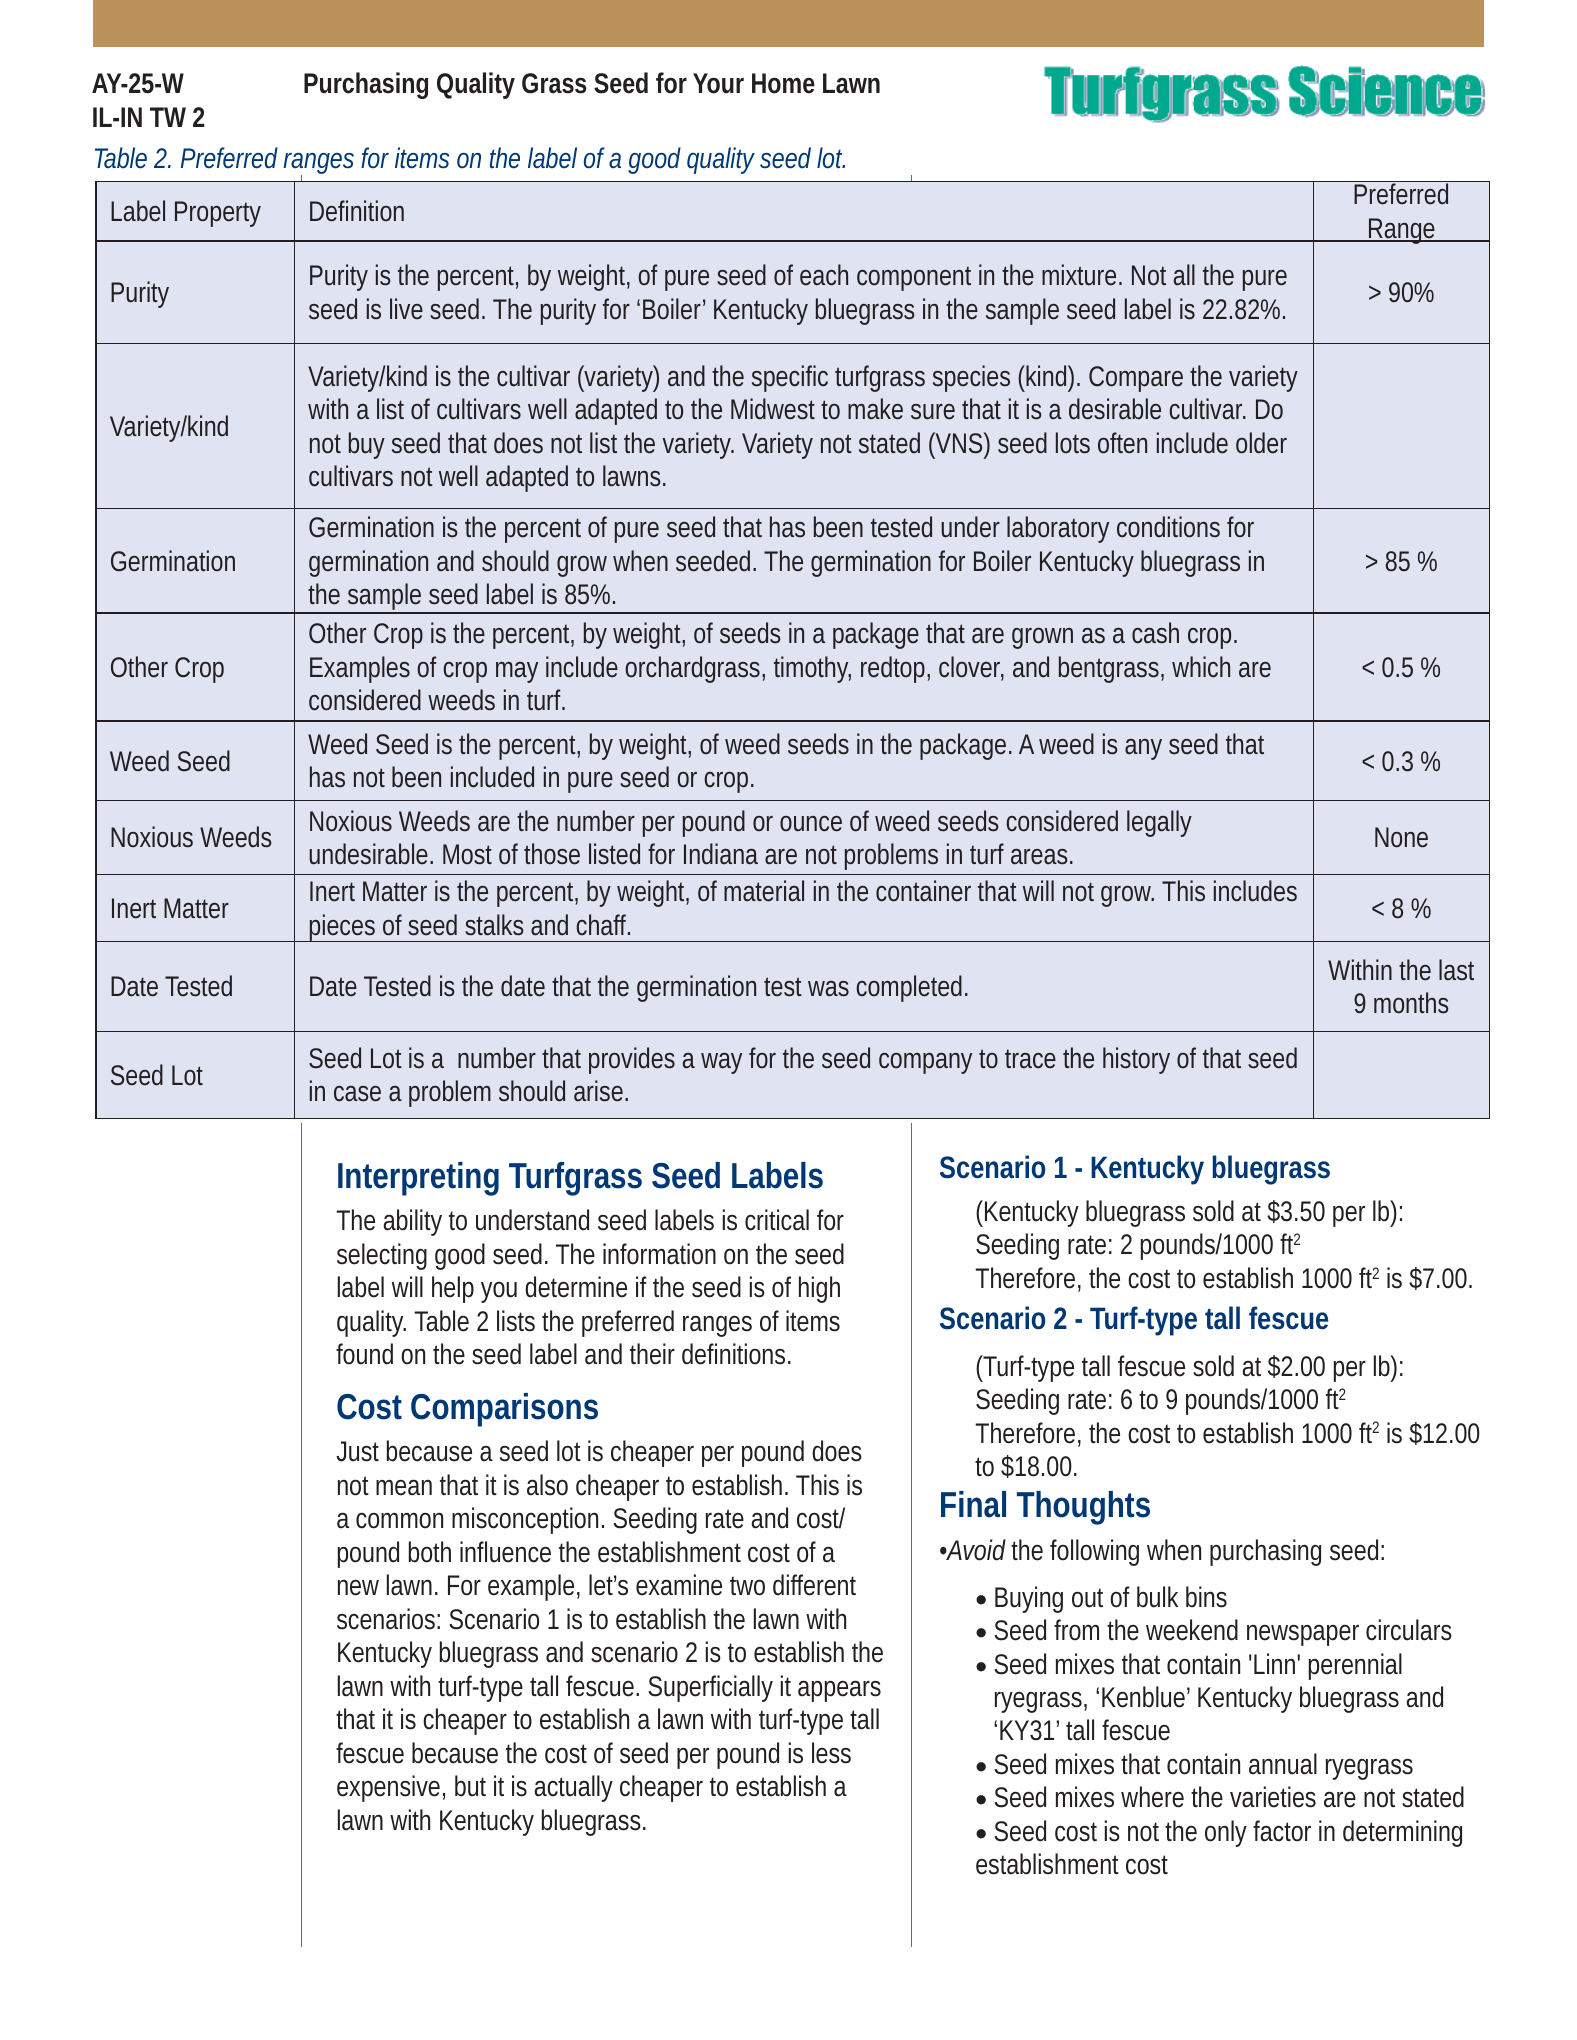  I want to click on months, so click(1411, 1003).
